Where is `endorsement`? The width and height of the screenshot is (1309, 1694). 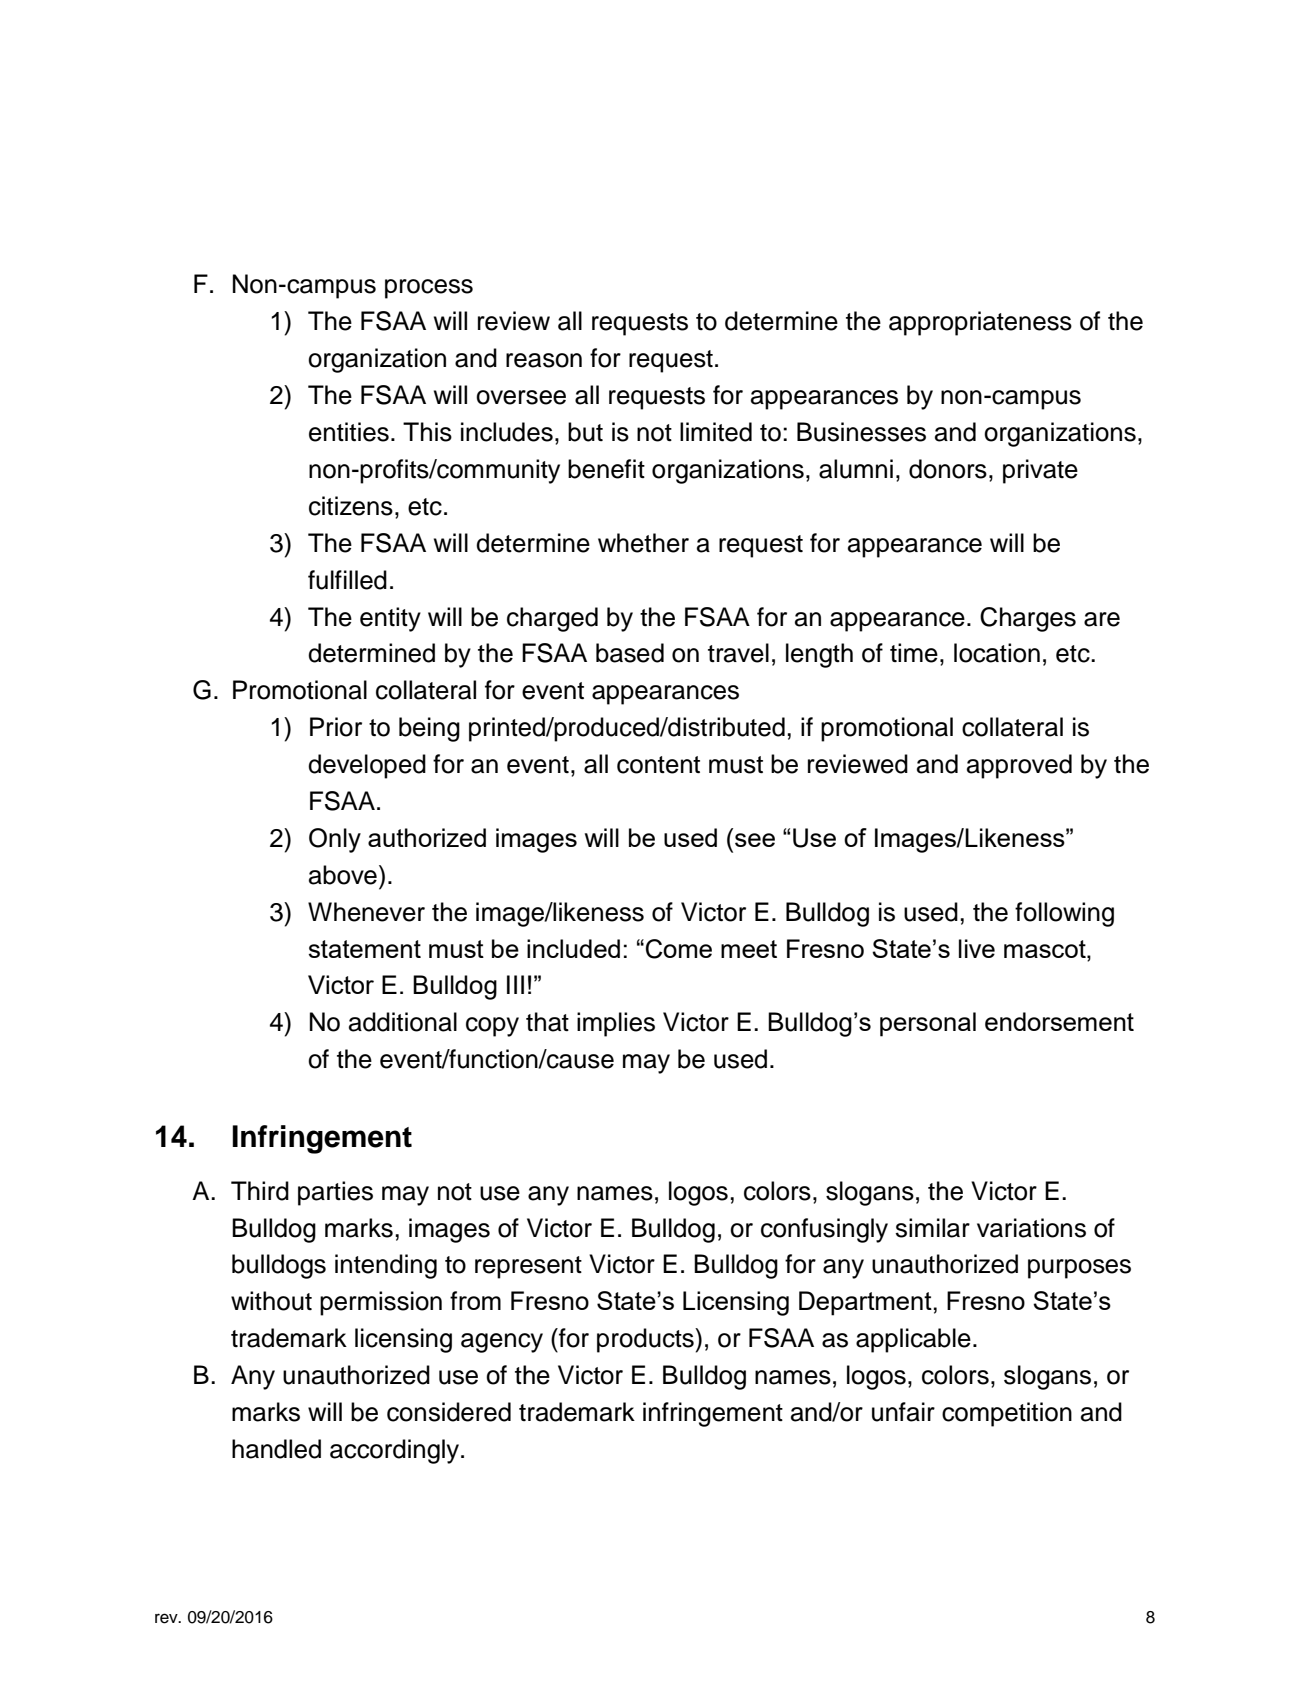
endorsement is located at coordinates (1059, 1021).
